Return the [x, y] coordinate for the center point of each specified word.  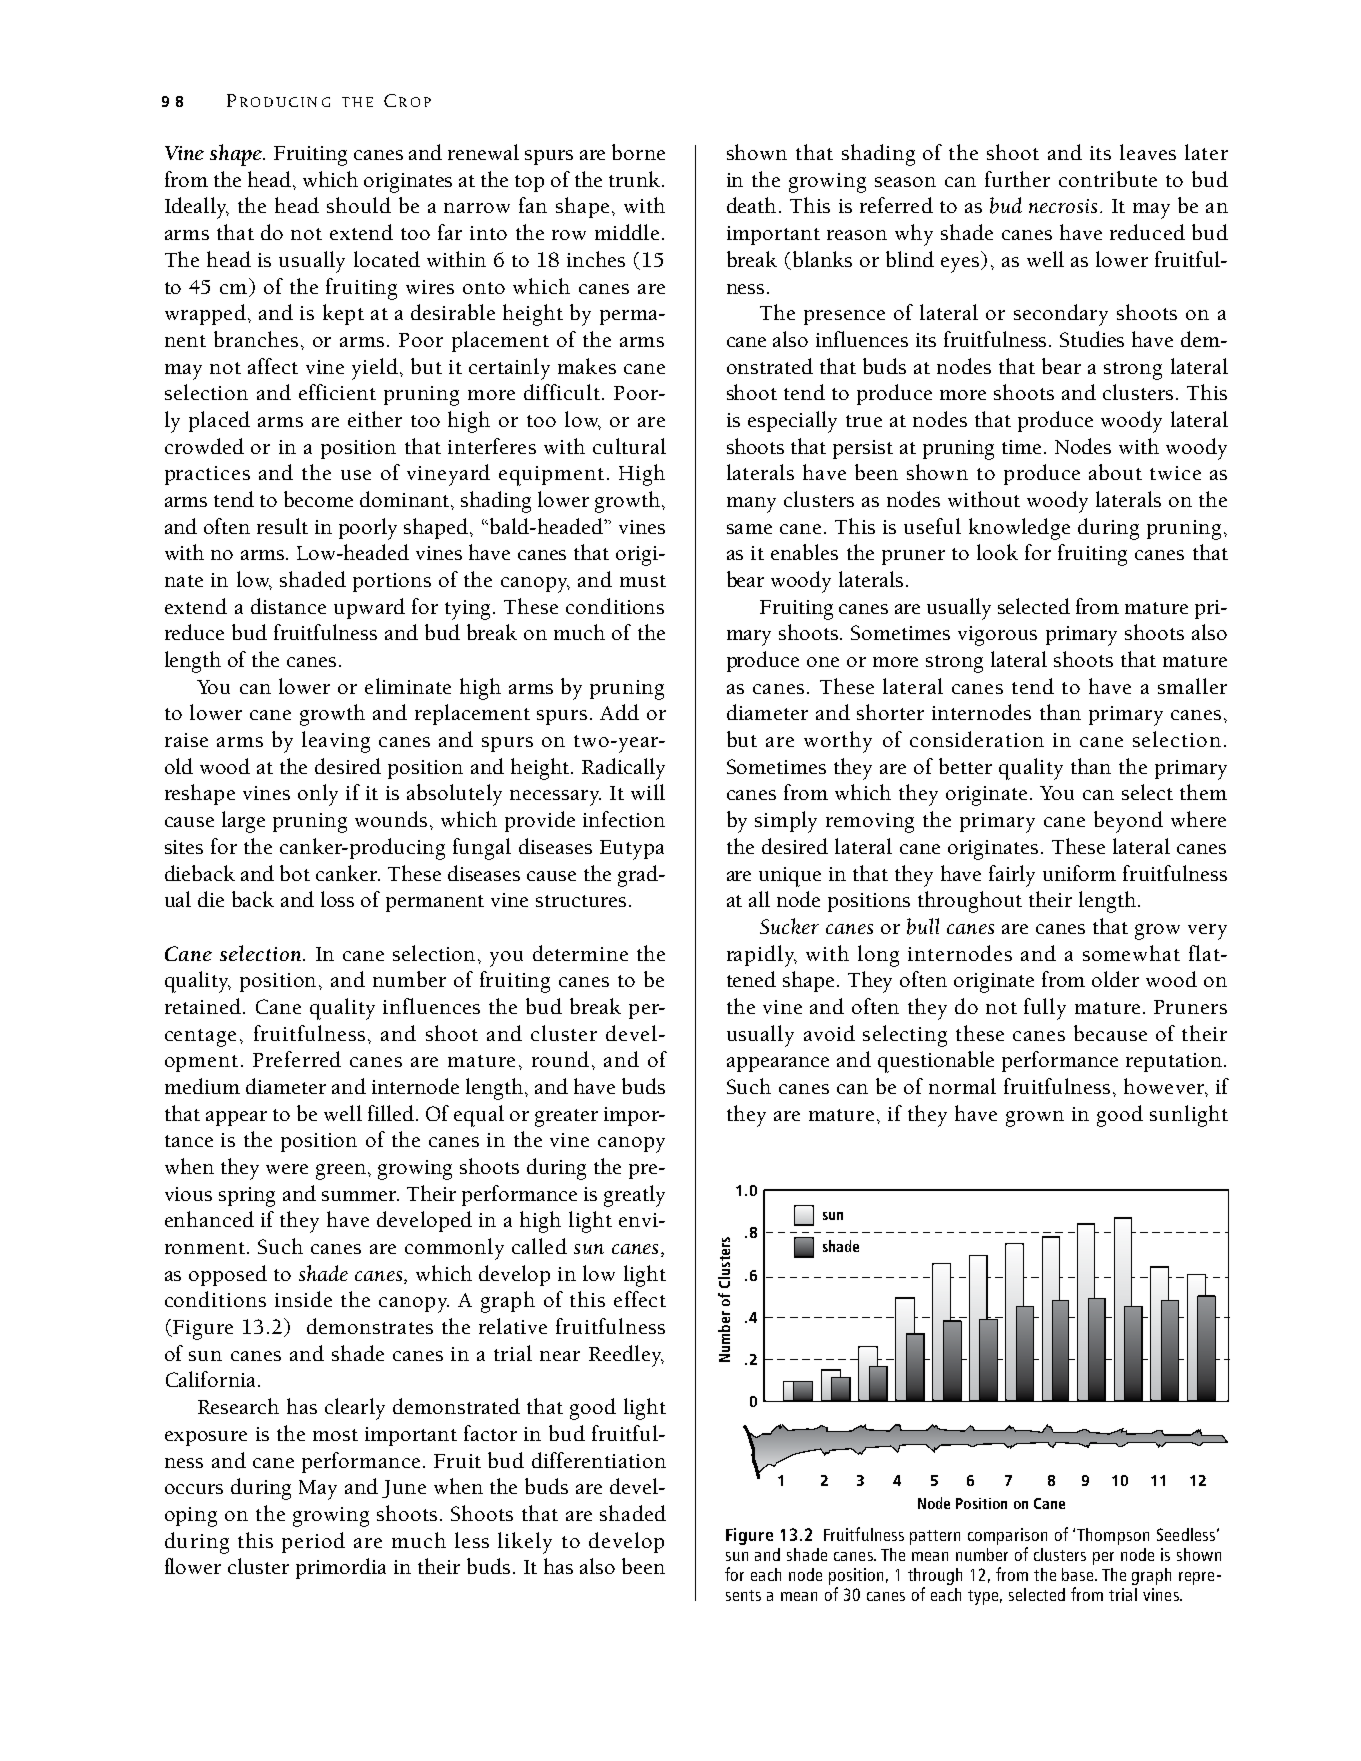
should [359, 205]
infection [624, 819]
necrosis [1063, 206]
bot [295, 873]
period [313, 1542]
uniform [1079, 873]
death [753, 205]
